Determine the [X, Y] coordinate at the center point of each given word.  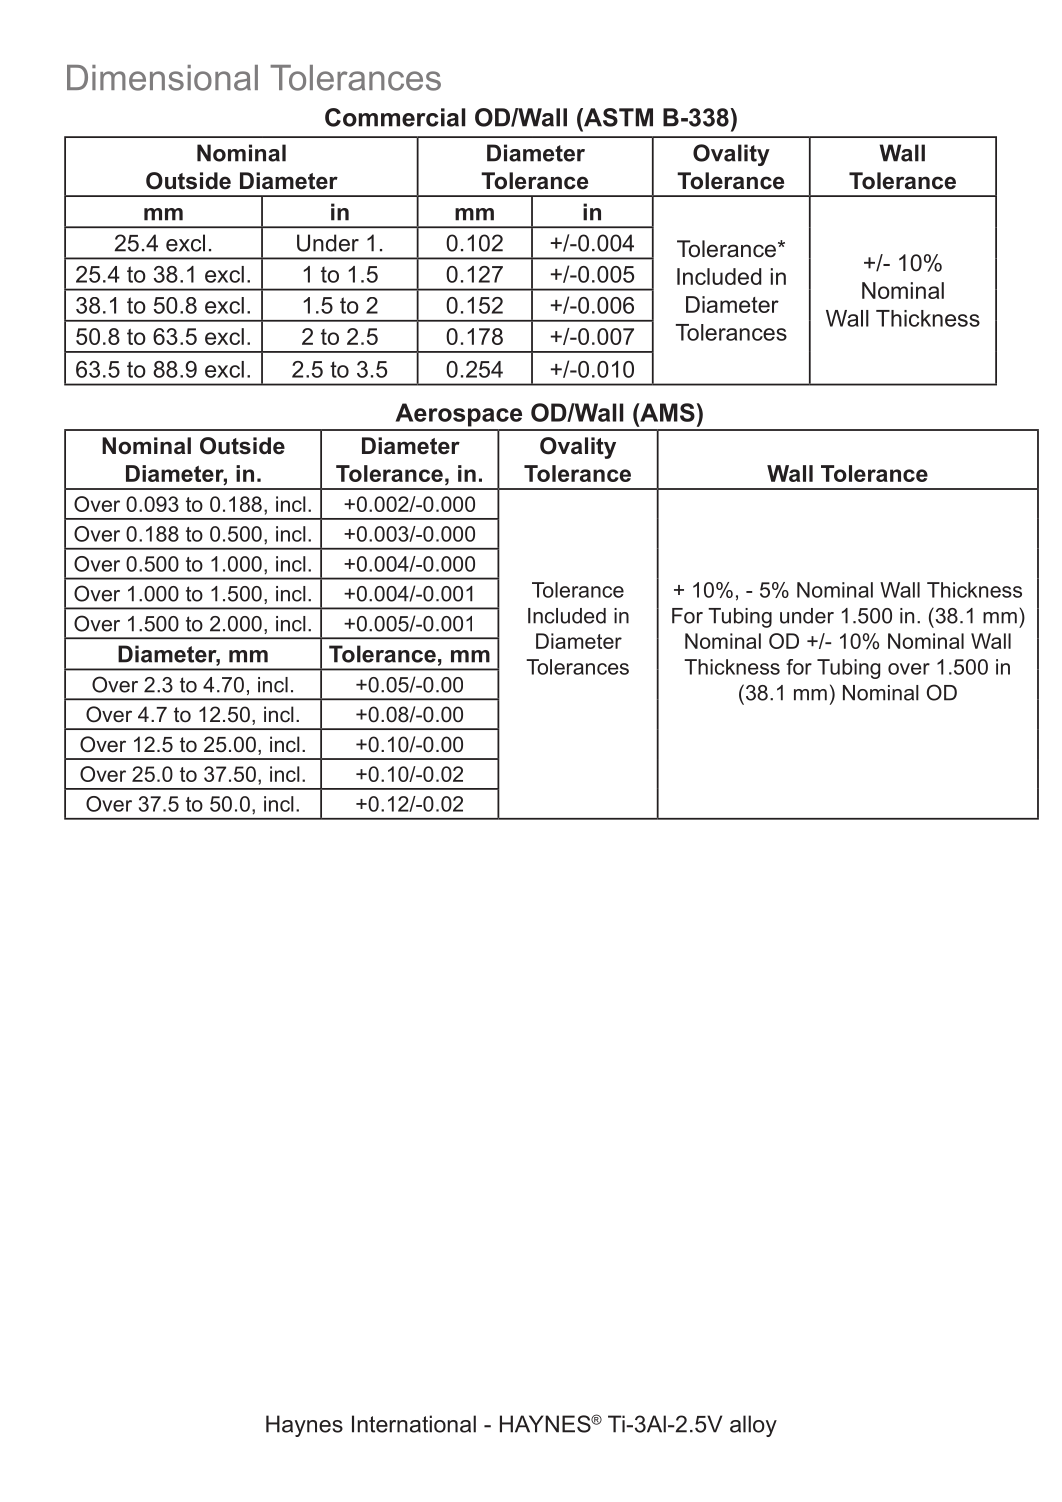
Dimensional [162, 78]
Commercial [395, 117]
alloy [753, 1426]
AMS [666, 412]
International [414, 1424]
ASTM [617, 117]
